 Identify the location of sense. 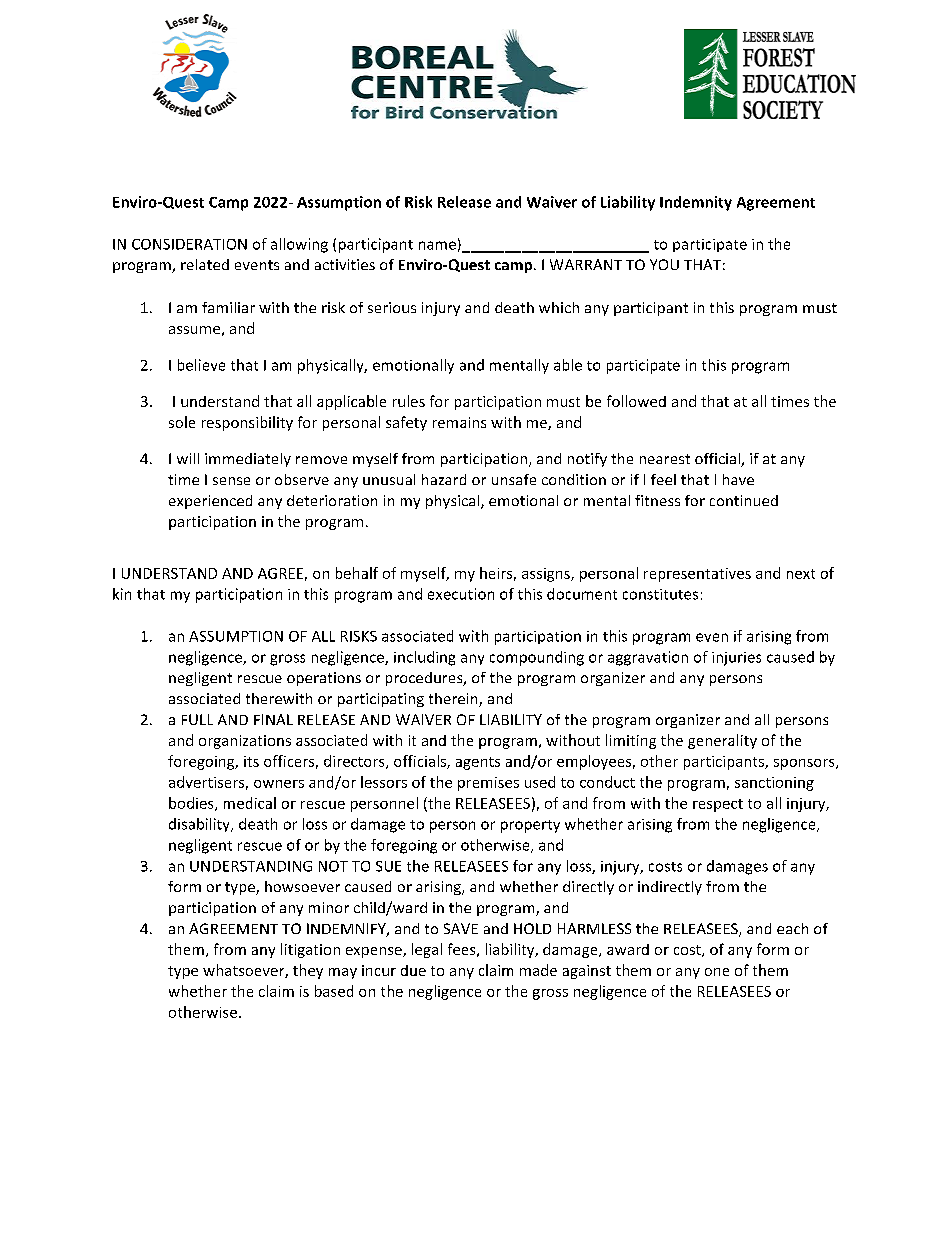
(231, 481).
